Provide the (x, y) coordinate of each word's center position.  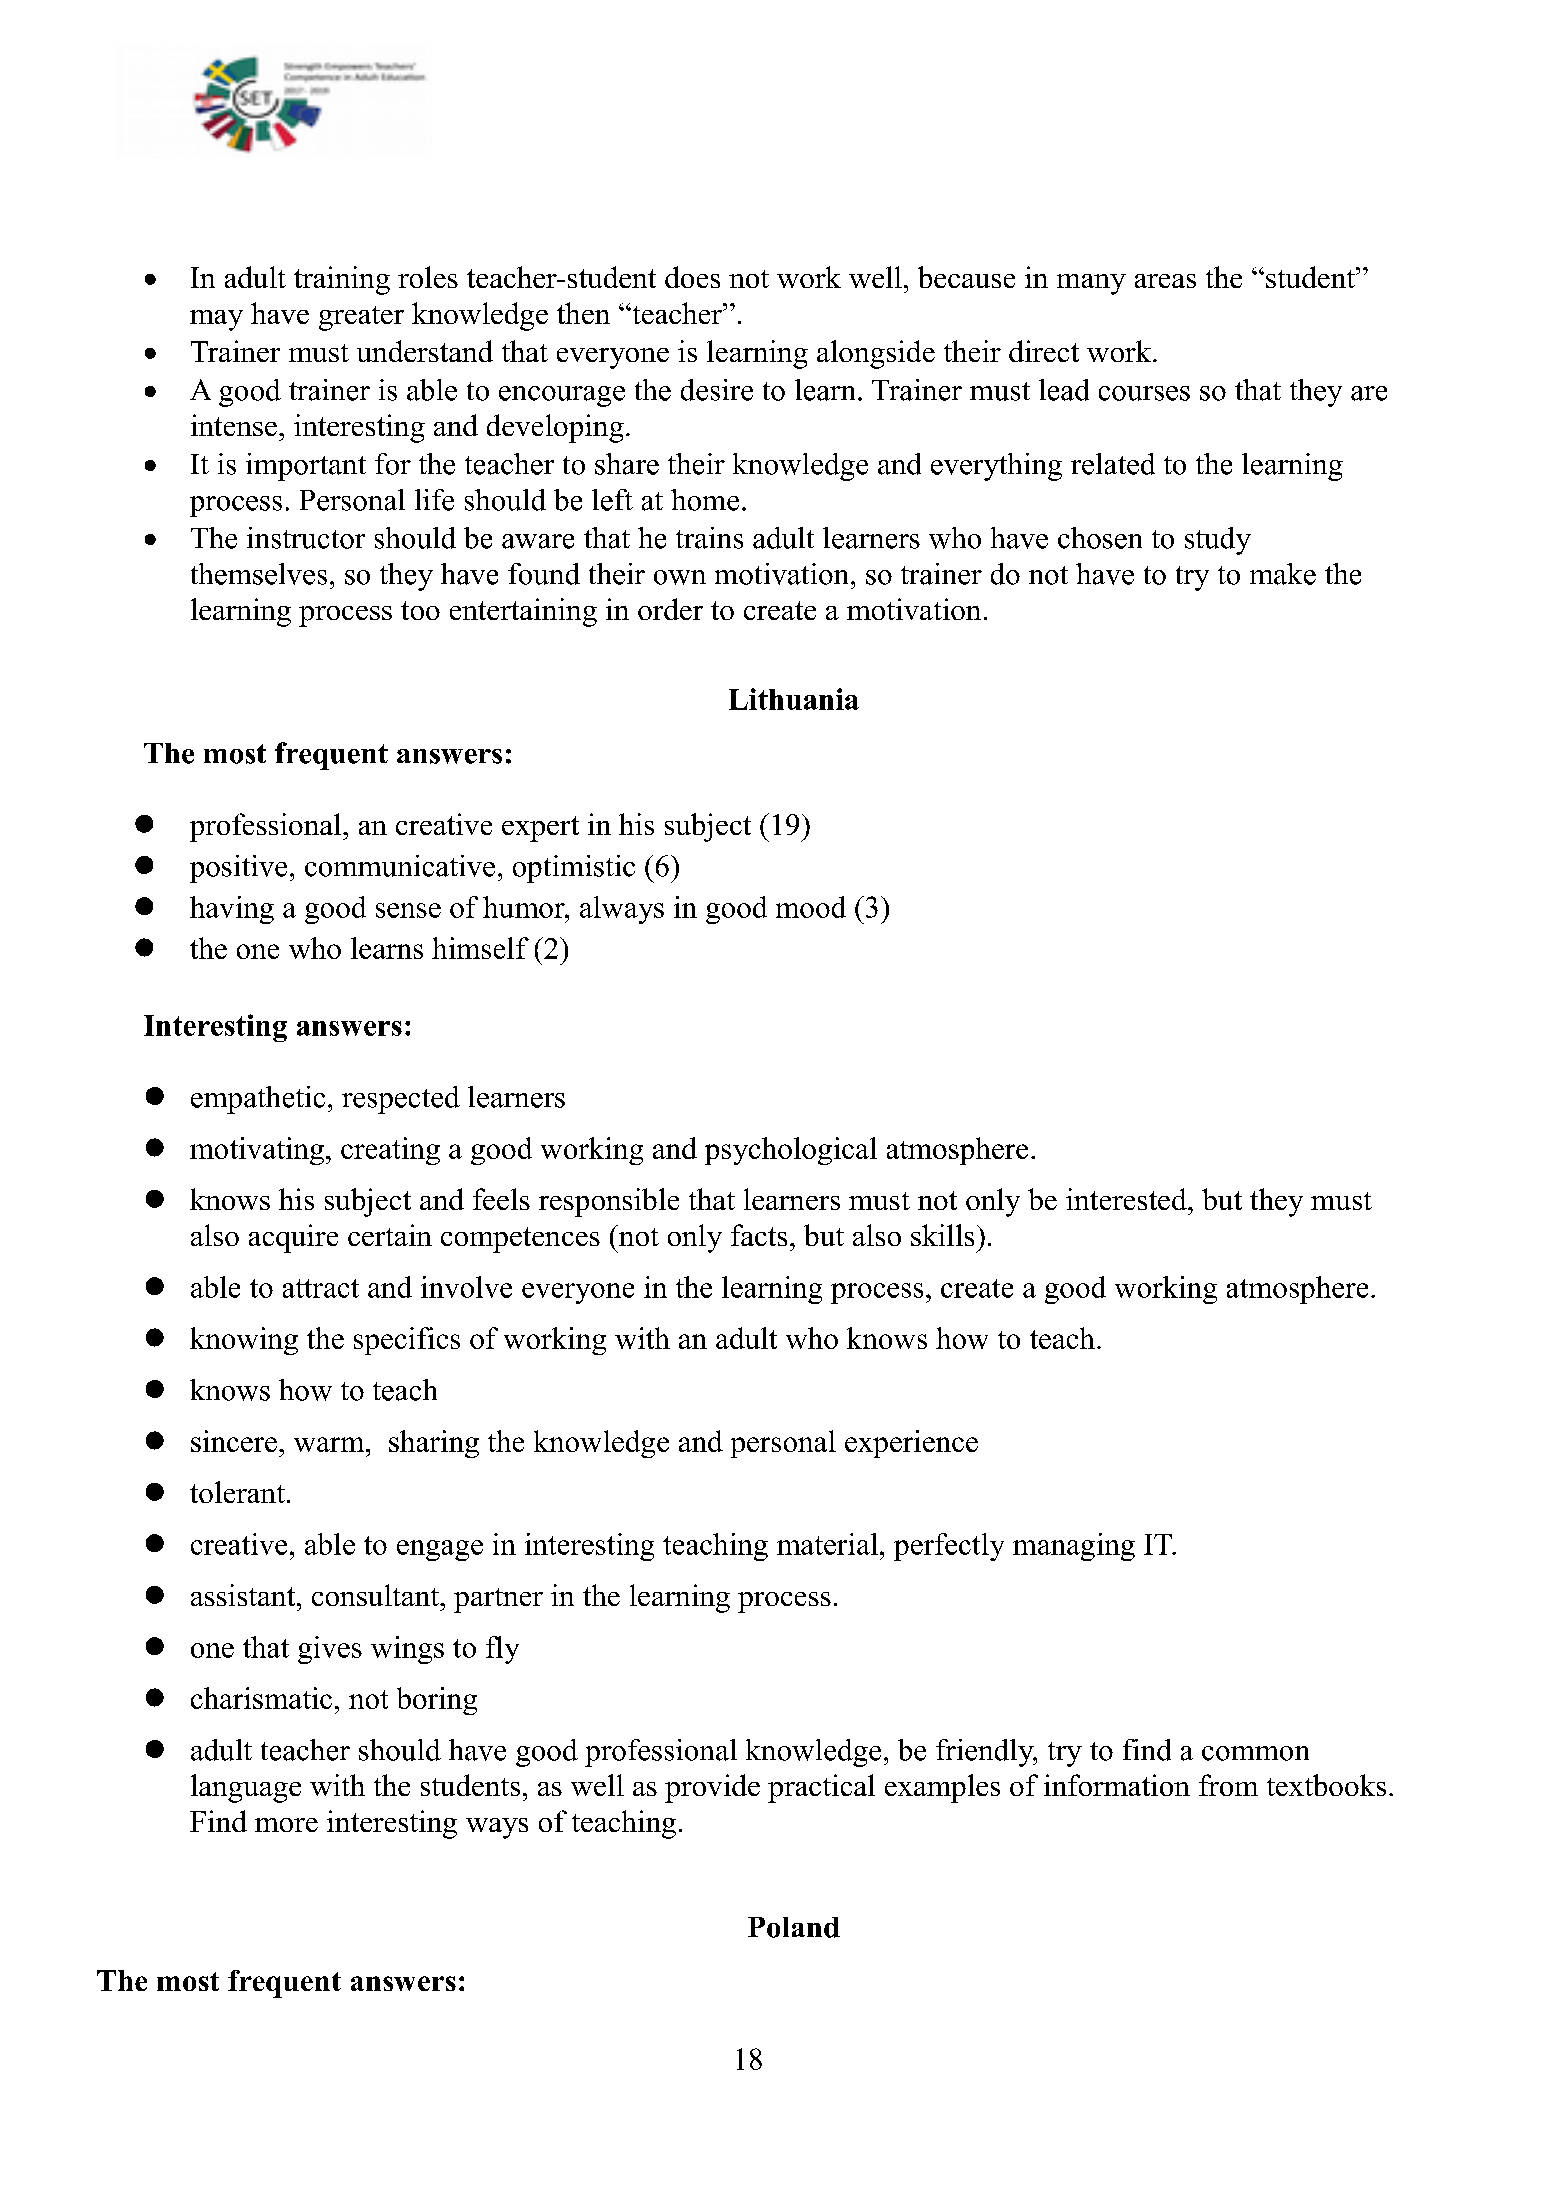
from (1228, 1785)
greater (361, 318)
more (286, 1825)
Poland (794, 1927)
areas (1165, 281)
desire (717, 390)
